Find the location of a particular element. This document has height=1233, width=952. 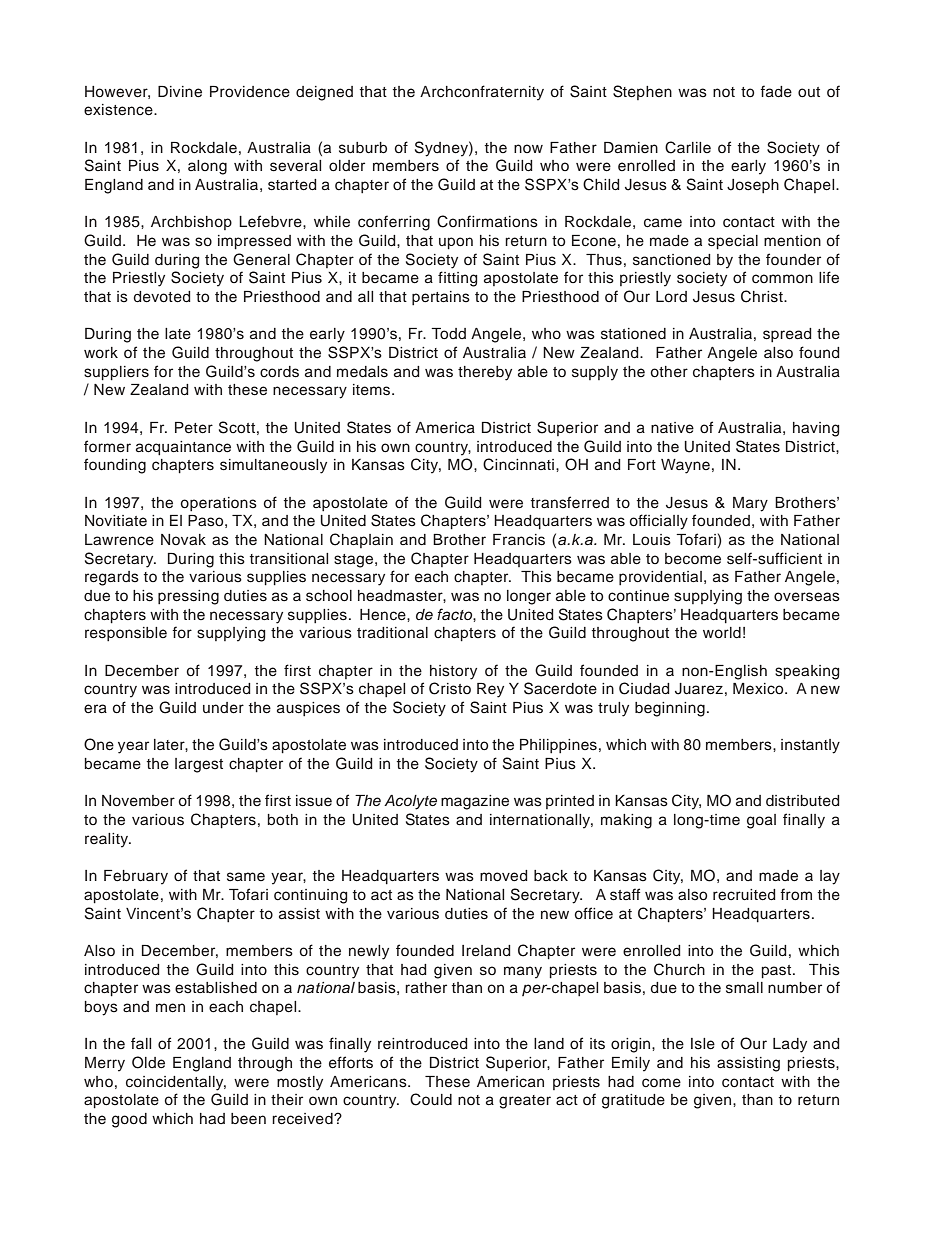

fade is located at coordinates (776, 91).
